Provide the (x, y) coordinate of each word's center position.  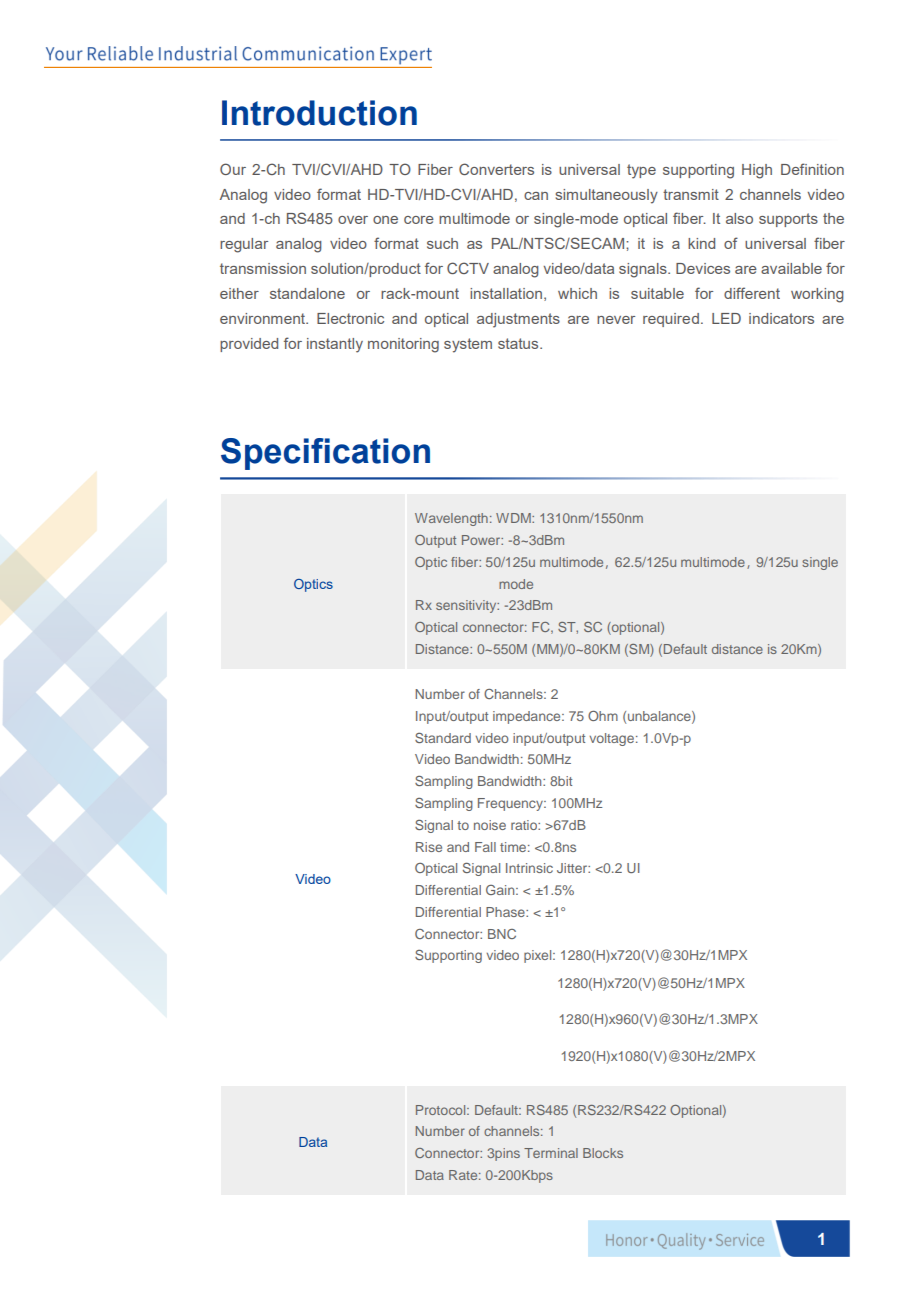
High (757, 171)
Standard (443, 738)
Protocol (442, 1110)
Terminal (551, 1153)
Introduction (319, 113)
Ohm (603, 716)
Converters (496, 169)
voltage (611, 739)
